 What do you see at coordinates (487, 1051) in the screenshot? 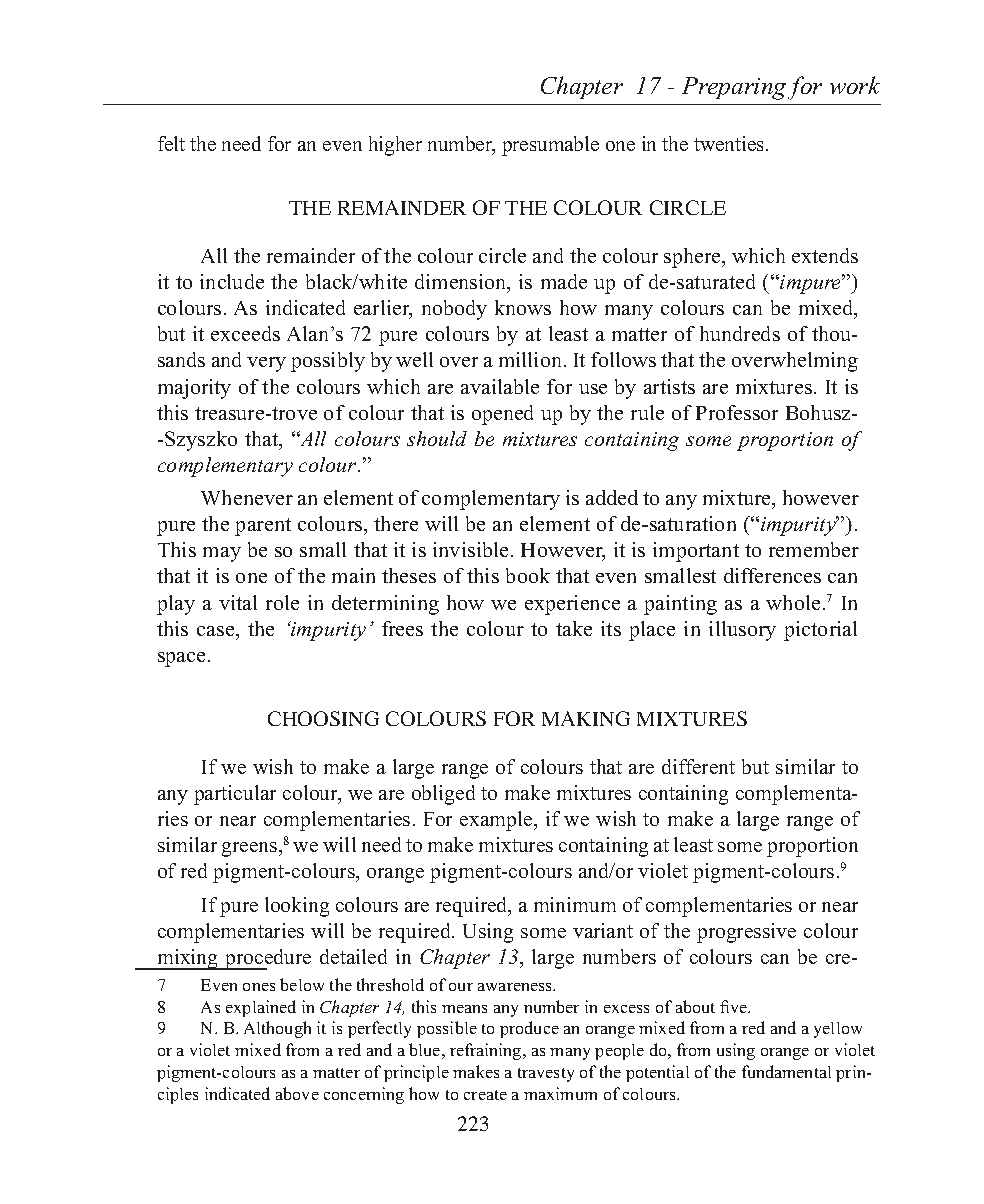
I see `refraining` at bounding box center [487, 1051].
